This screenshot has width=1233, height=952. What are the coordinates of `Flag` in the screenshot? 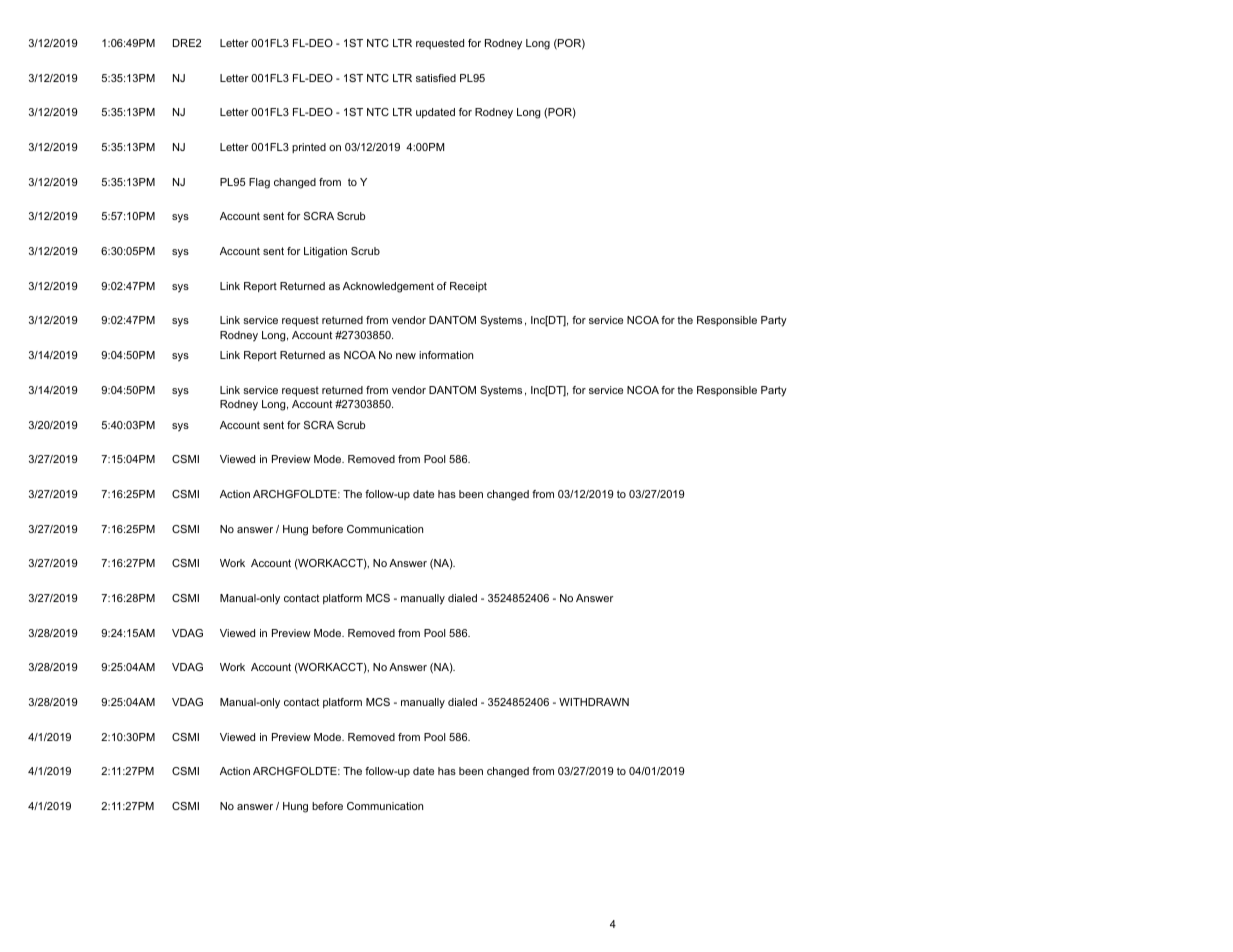 It's located at (259, 183).
